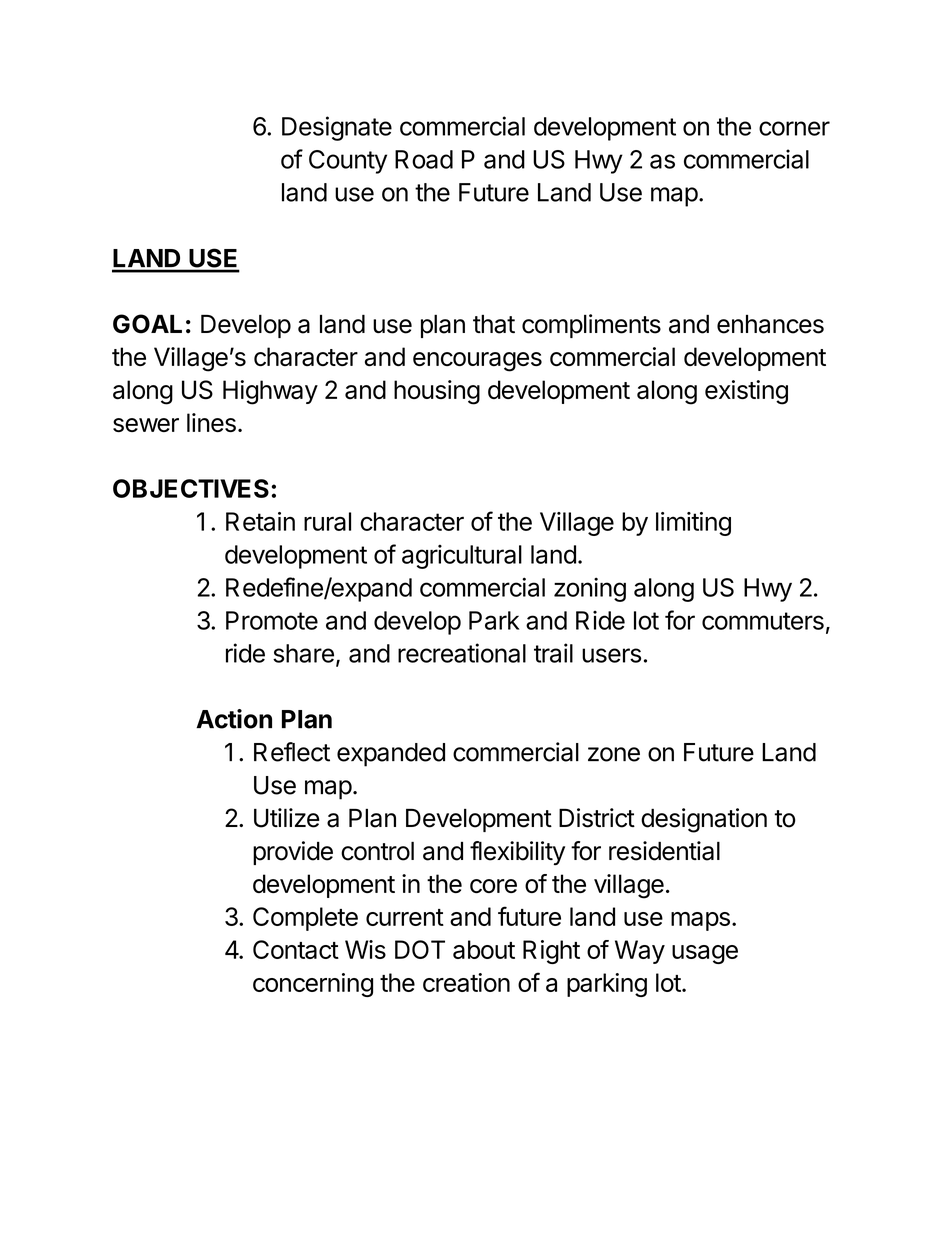 The width and height of the image is (952, 1233). What do you see at coordinates (424, 159) in the image?
I see `Road` at bounding box center [424, 159].
